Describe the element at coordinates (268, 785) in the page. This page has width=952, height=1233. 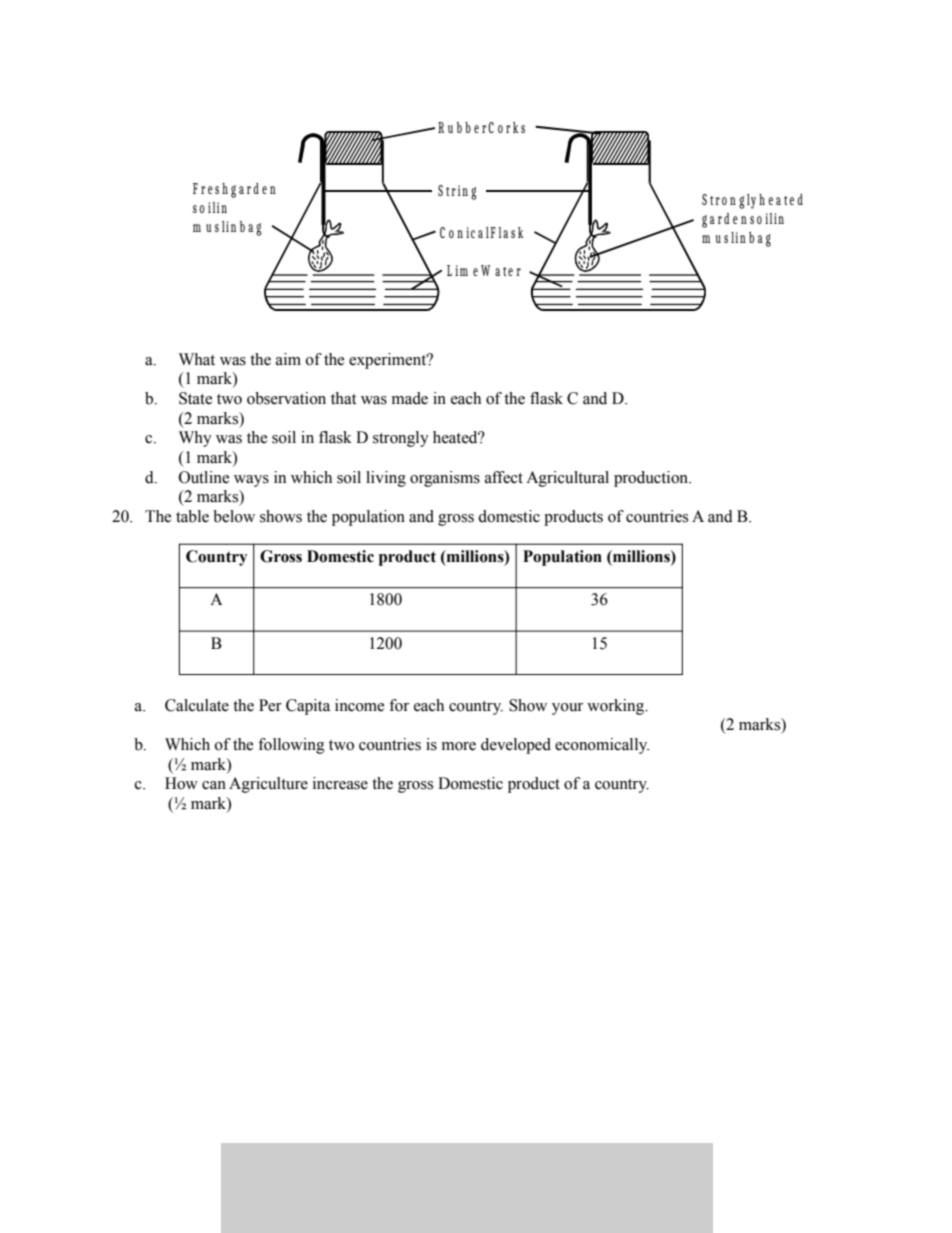
I see `Agriculture` at that location.
